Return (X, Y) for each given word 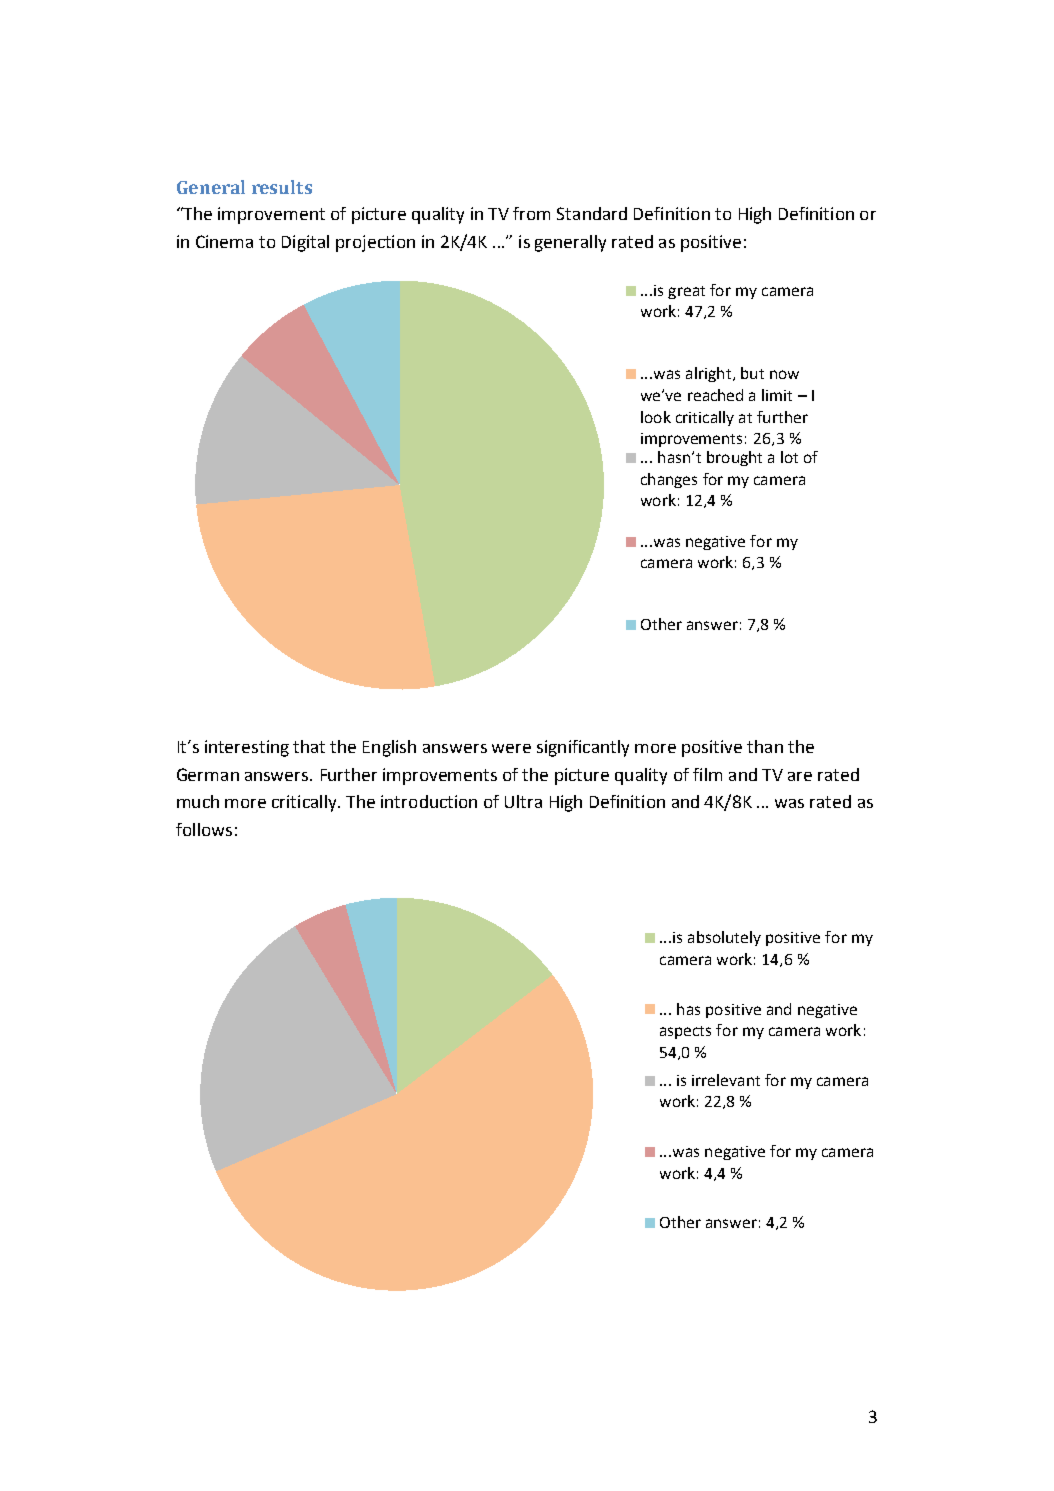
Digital (305, 243)
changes (669, 480)
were (511, 748)
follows (204, 829)
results (282, 187)
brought (734, 458)
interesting (247, 748)
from (531, 213)
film (707, 774)
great (686, 292)
